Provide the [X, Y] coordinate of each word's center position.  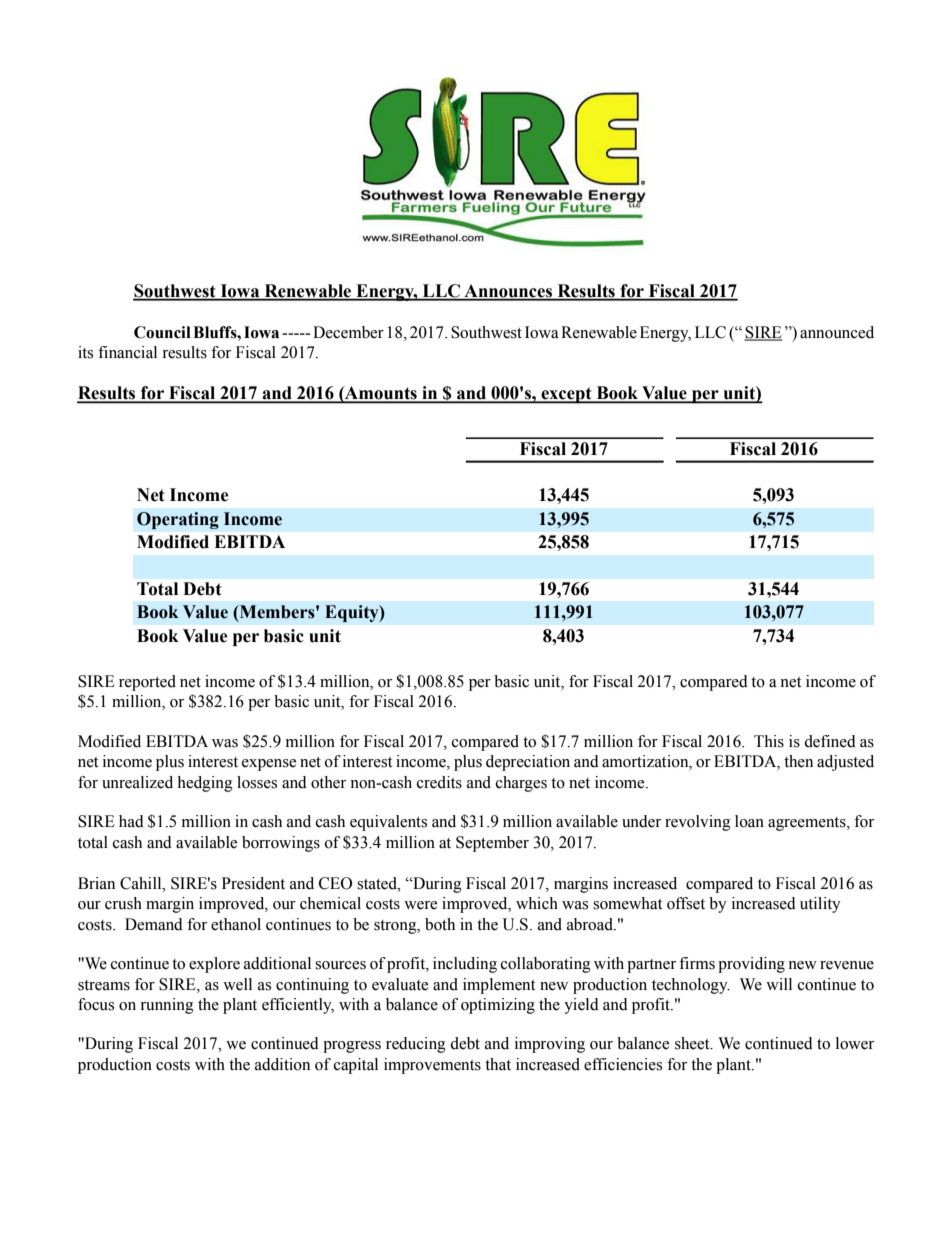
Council [162, 332]
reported [147, 683]
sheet [693, 1043]
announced [837, 332]
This [769, 741]
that [498, 1064]
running [167, 1006]
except [566, 395]
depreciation [528, 763]
